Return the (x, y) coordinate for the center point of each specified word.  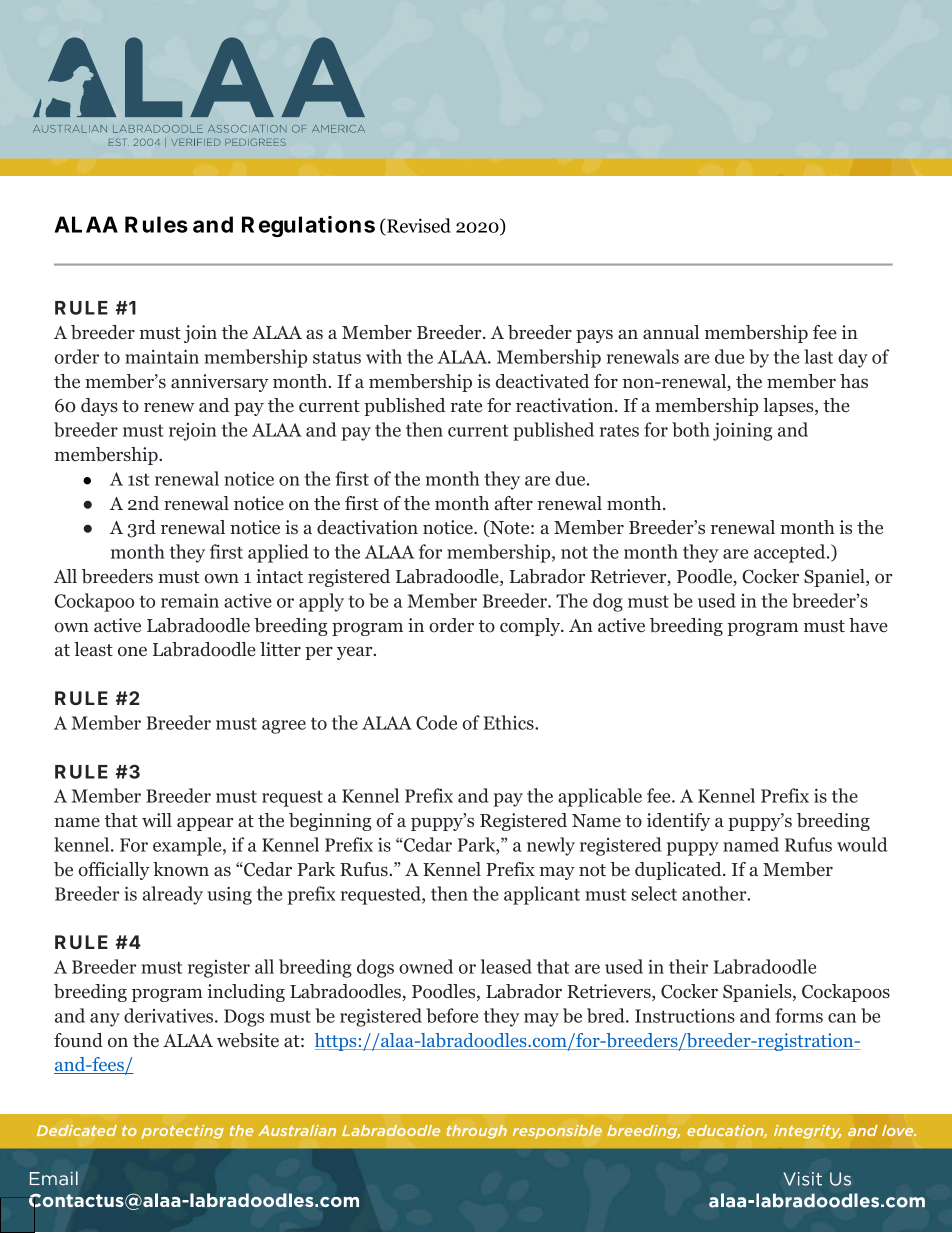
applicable (600, 797)
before (452, 1015)
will (157, 820)
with (384, 356)
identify (678, 822)
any (105, 1020)
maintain (162, 356)
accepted (791, 553)
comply (531, 627)
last (818, 356)
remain (190, 600)
